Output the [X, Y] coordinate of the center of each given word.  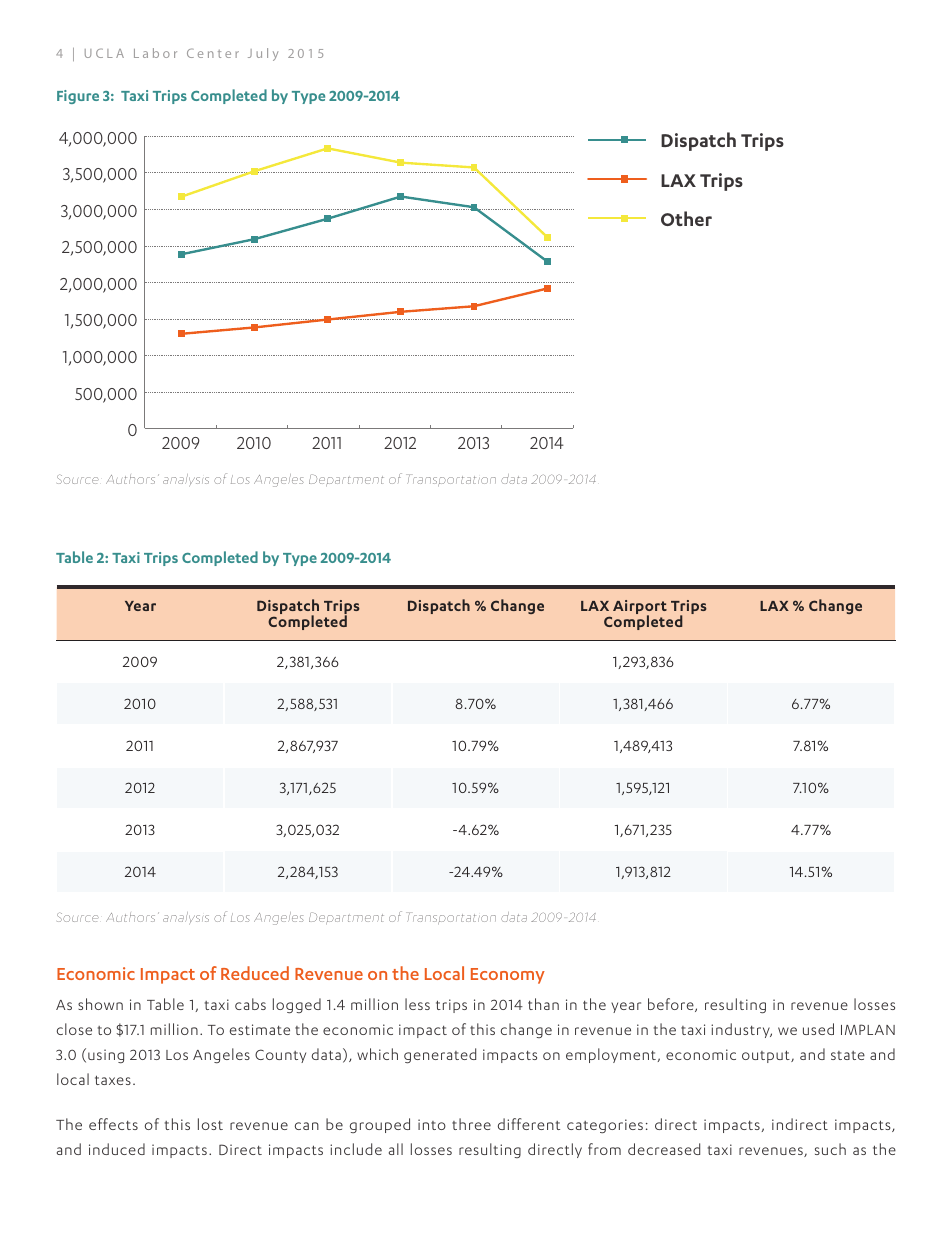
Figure [78, 97]
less [417, 1004]
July [263, 54]
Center [213, 53]
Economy [508, 976]
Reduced [255, 973]
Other [686, 218]
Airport [640, 608]
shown [100, 1004]
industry [741, 1030]
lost [210, 1124]
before [672, 1005]
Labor [155, 53]
